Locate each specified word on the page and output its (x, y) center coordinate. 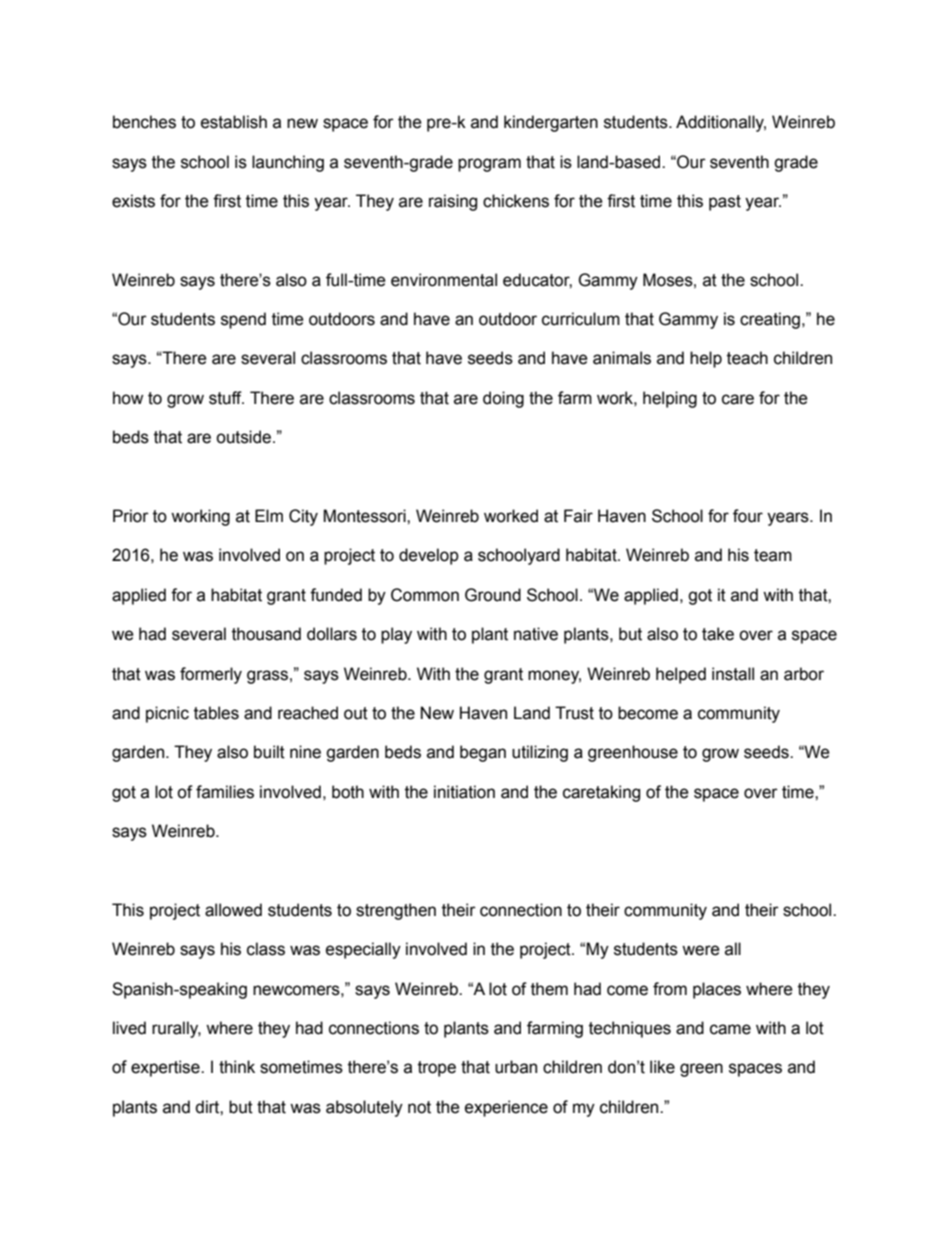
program (489, 165)
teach (747, 358)
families (225, 792)
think (237, 1067)
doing (503, 399)
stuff (226, 398)
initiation (464, 792)
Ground (493, 595)
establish (234, 122)
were (701, 950)
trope (437, 1069)
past (725, 203)
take (718, 634)
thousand (266, 634)
